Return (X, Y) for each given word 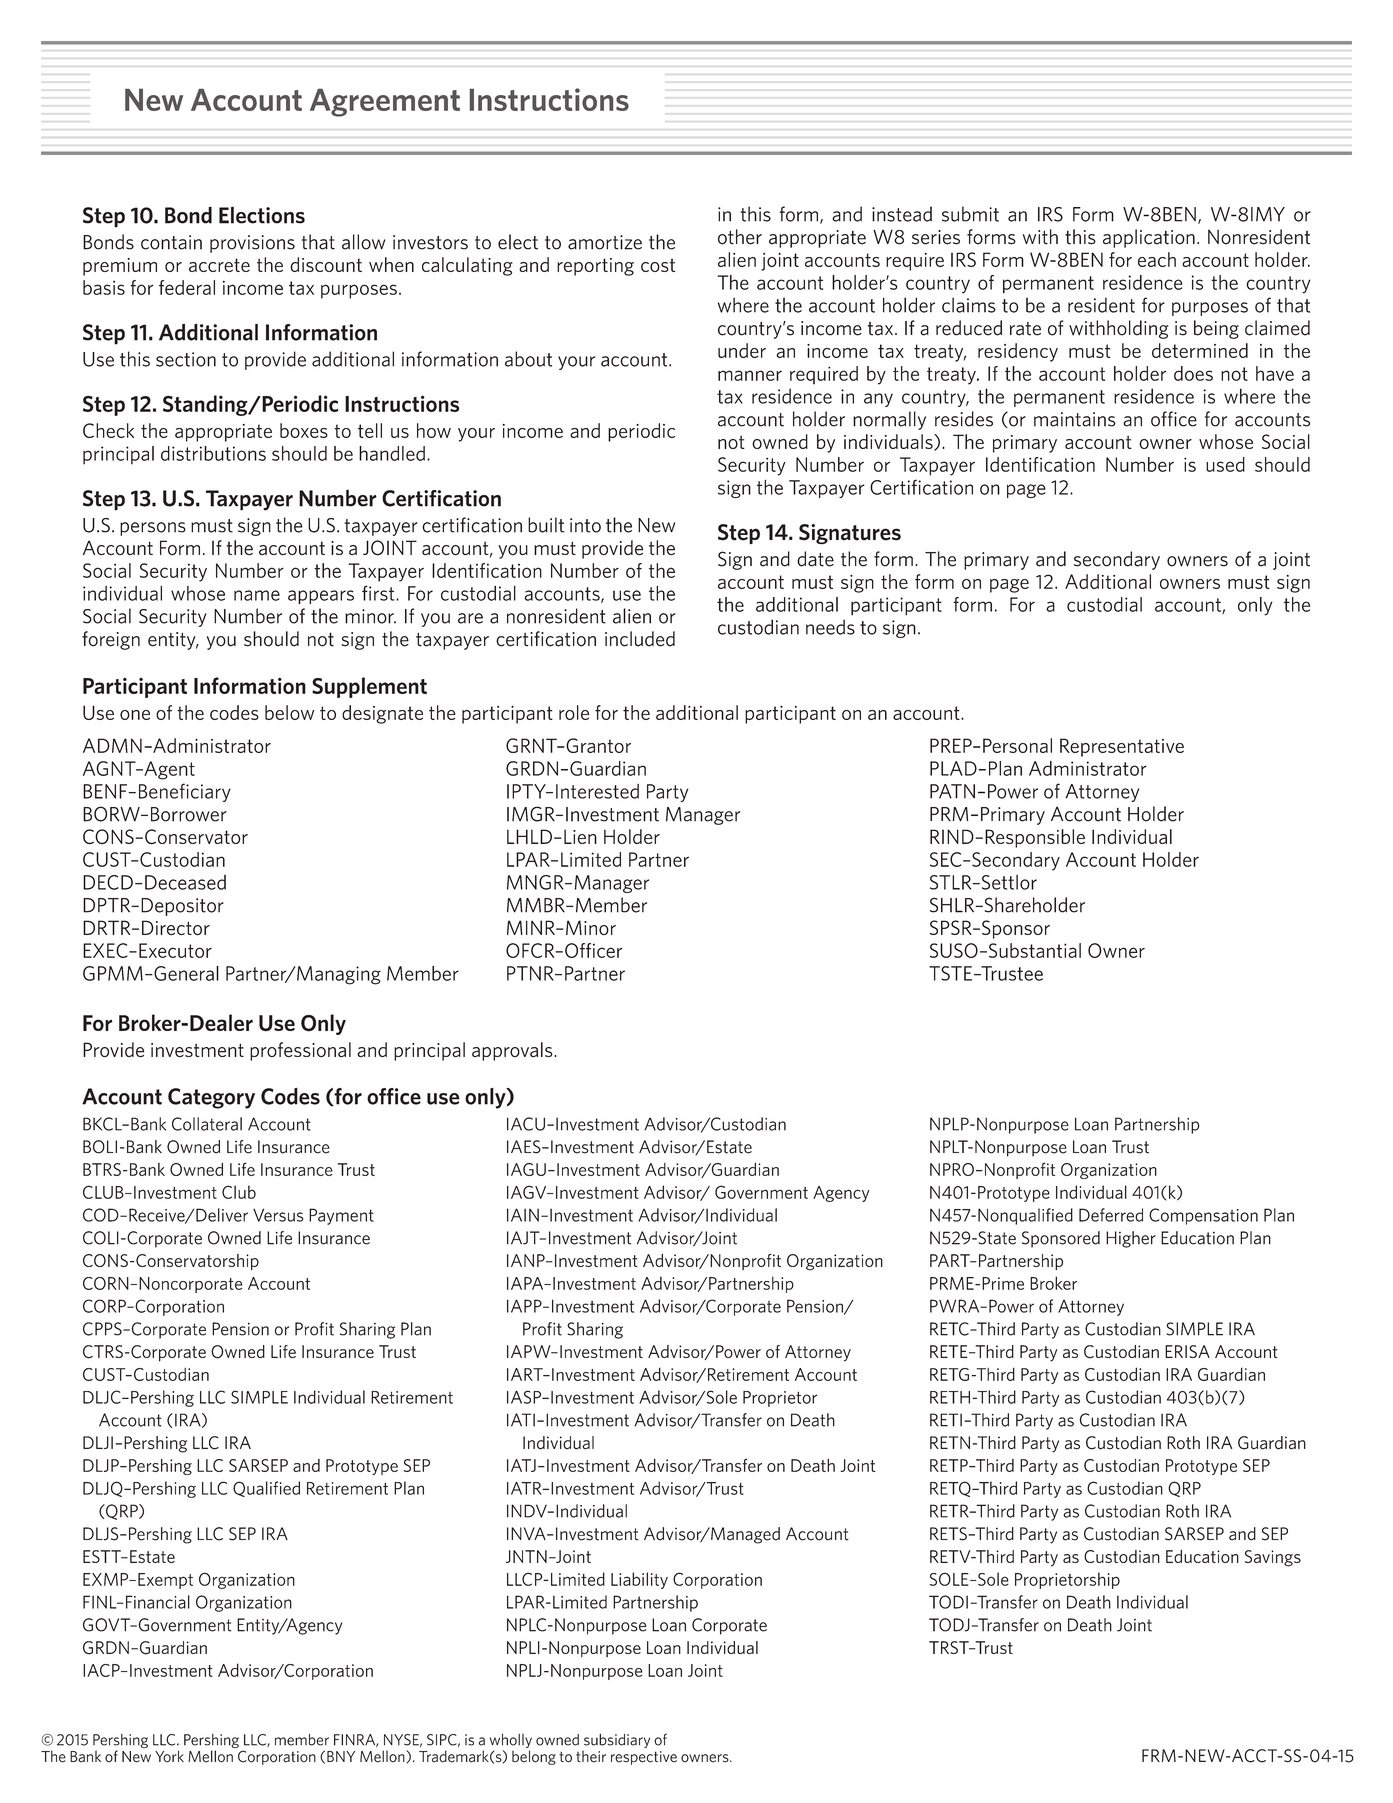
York (169, 1756)
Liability (639, 1580)
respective (644, 1758)
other (740, 237)
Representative (1122, 747)
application (1149, 238)
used (1225, 464)
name (257, 595)
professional (300, 1051)
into (585, 525)
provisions (252, 244)
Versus (278, 1215)
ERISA (1187, 1351)
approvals (513, 1051)
